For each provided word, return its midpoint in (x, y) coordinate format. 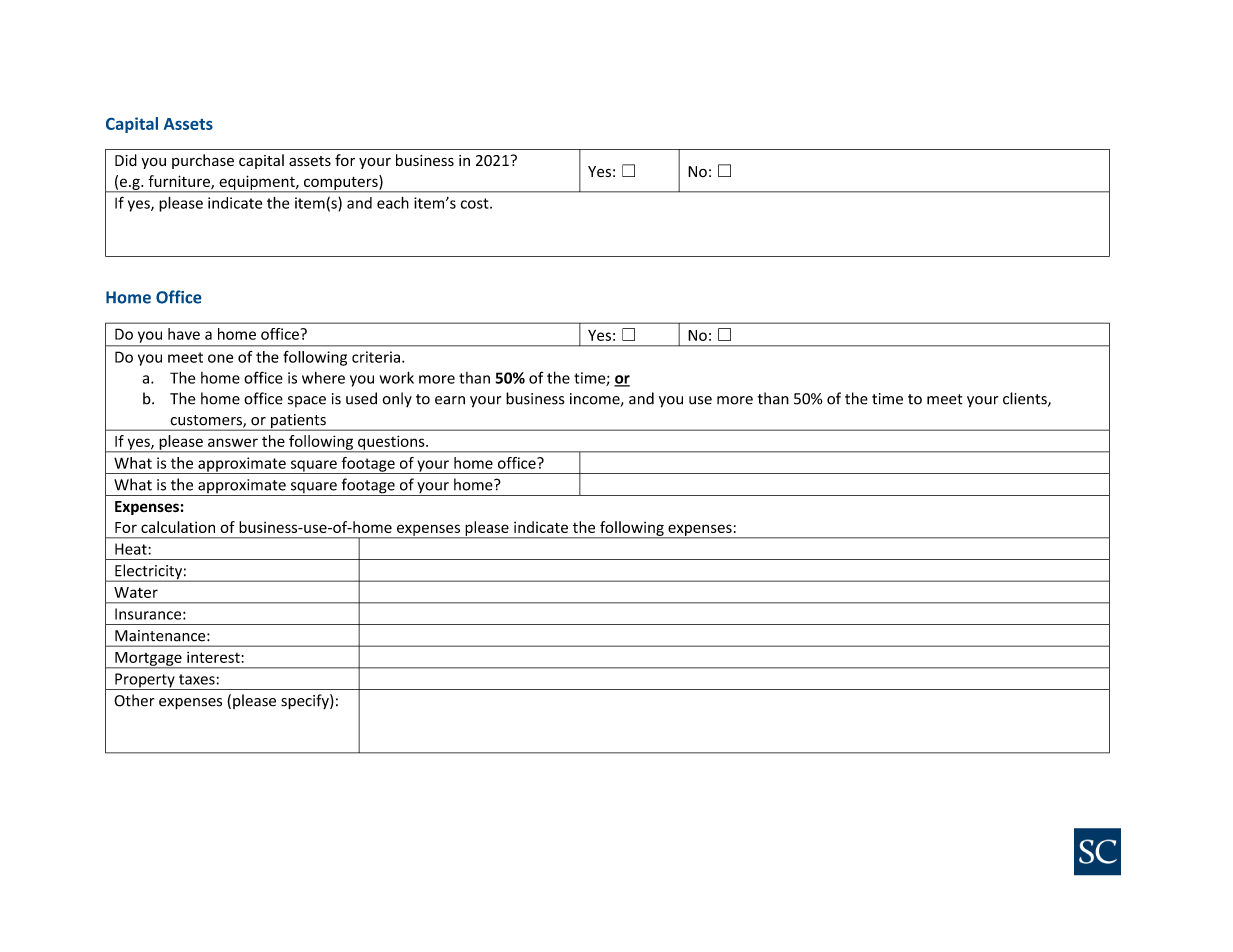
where (323, 378)
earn (450, 400)
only (397, 399)
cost (476, 203)
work (397, 377)
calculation (178, 527)
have (184, 334)
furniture (180, 182)
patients (298, 422)
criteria (376, 357)
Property (145, 681)
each (393, 203)
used (361, 398)
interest (213, 657)
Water (136, 592)
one (220, 358)
